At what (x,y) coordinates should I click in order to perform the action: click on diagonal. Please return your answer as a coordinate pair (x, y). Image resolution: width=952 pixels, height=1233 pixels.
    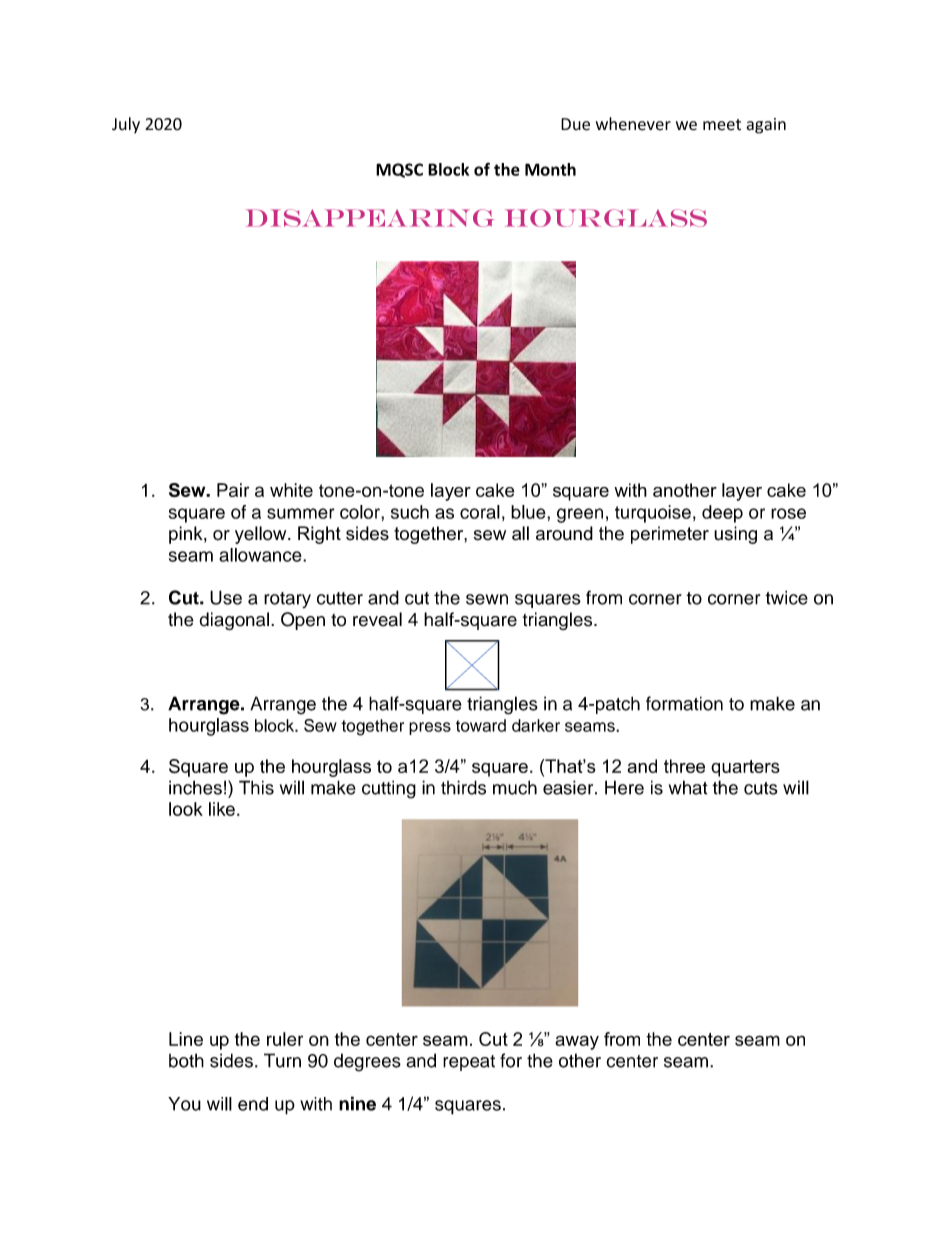
    Looking at the image, I should click on (234, 621).
